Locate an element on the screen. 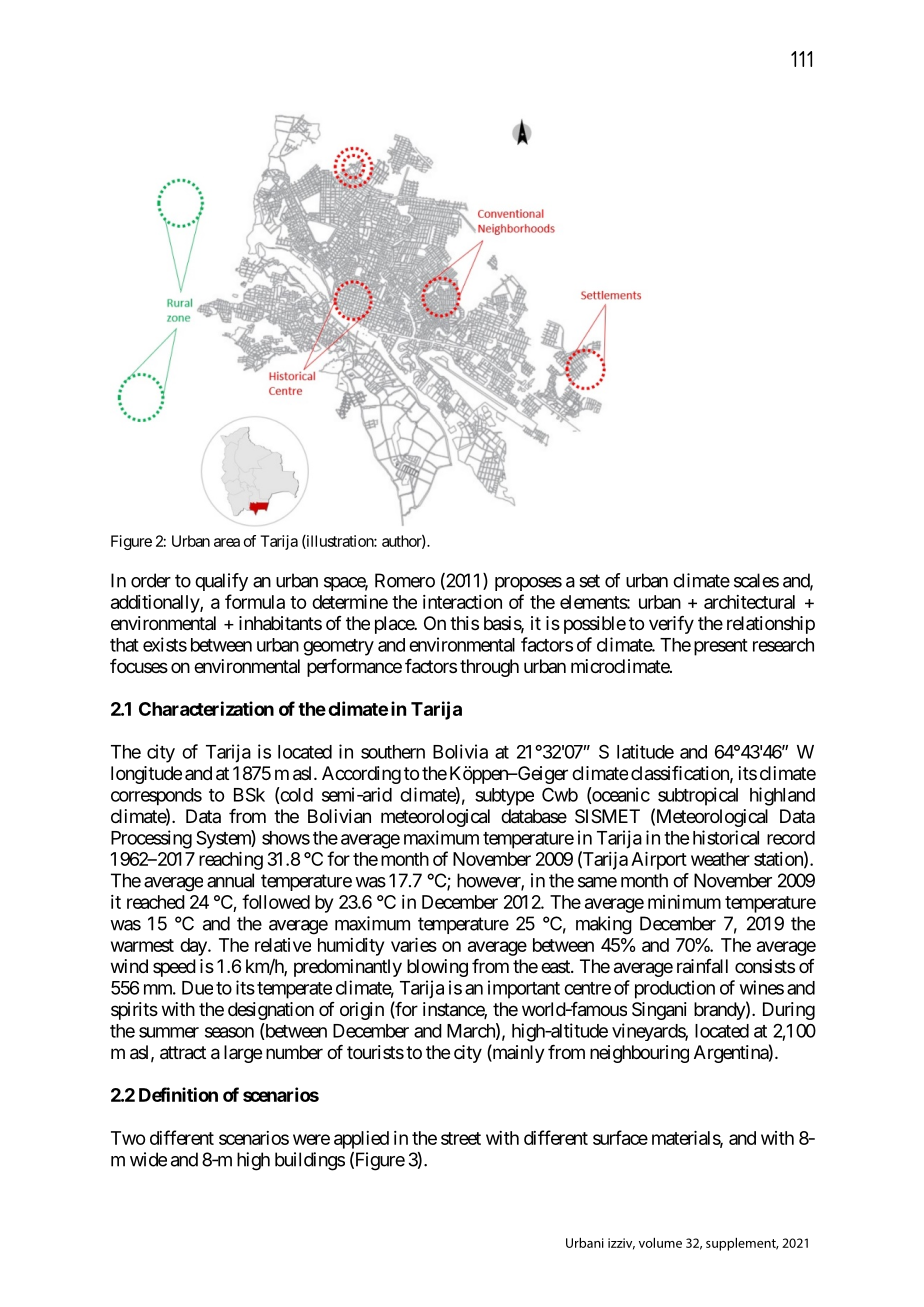  annual is located at coordinates (230, 880).
